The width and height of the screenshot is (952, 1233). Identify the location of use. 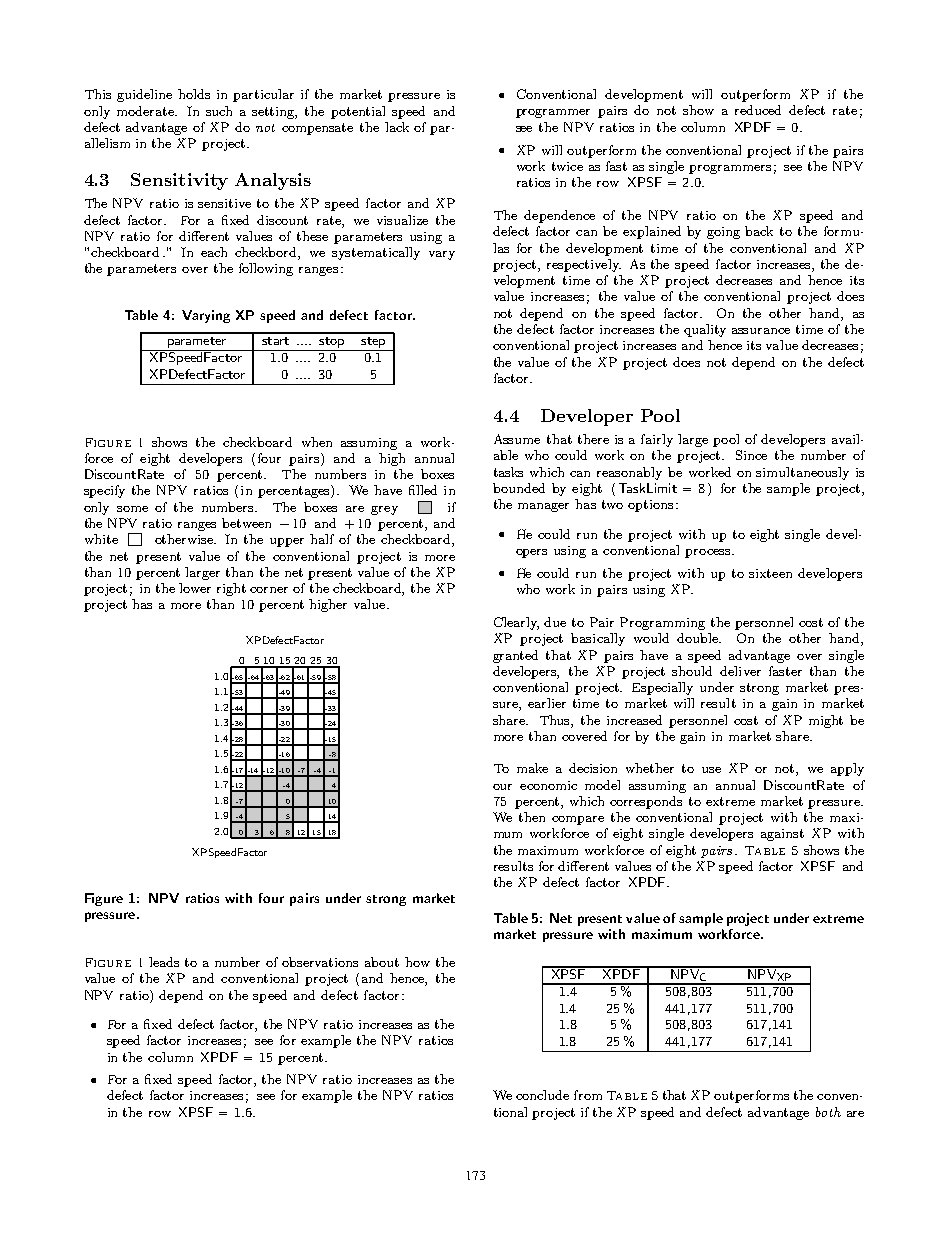
(711, 770).
